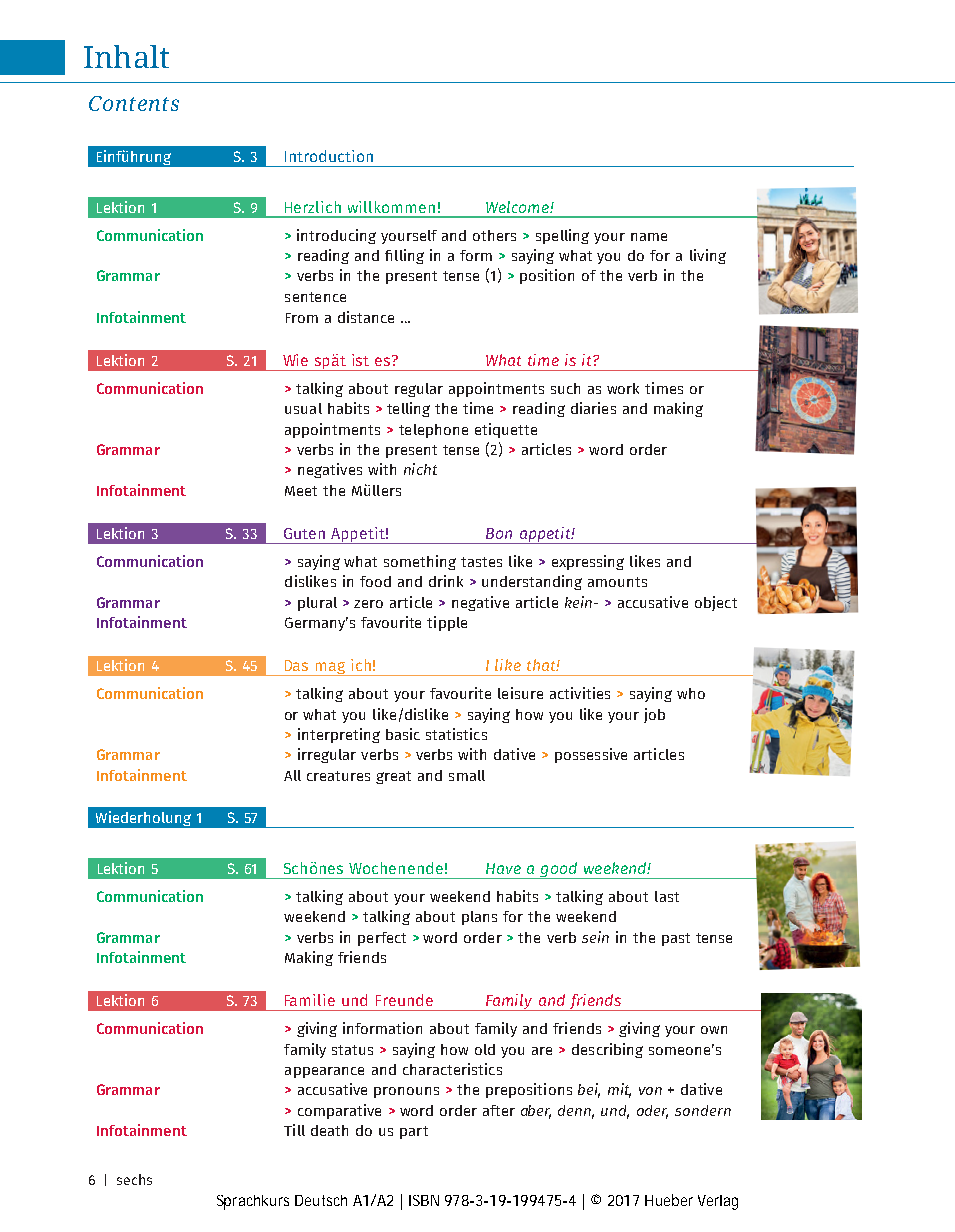  Describe the element at coordinates (296, 665) in the screenshot. I see `Das` at that location.
